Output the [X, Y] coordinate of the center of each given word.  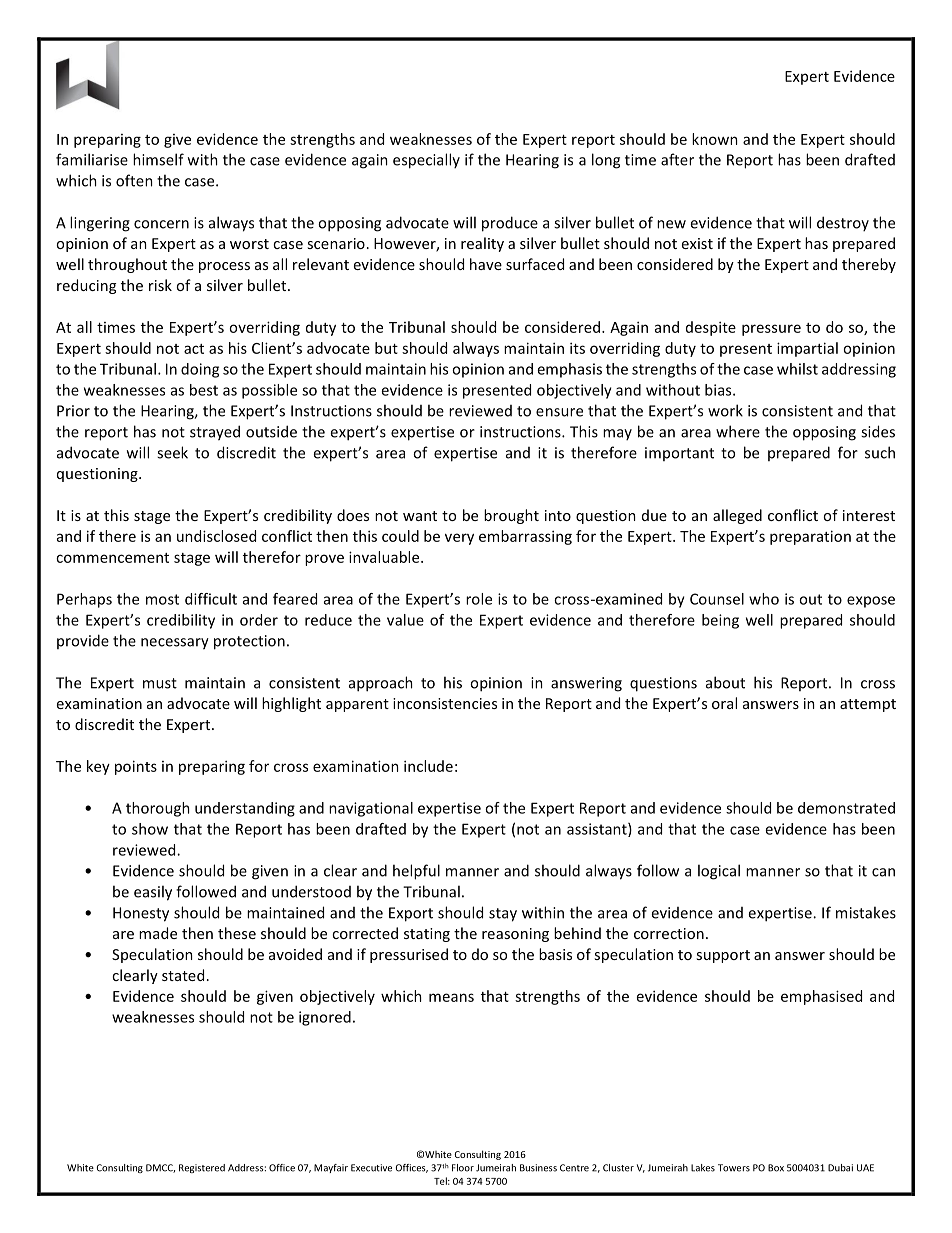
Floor [463, 1168]
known [715, 139]
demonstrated [846, 808]
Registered [202, 1168]
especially [426, 161]
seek [172, 452]
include [428, 766]
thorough [158, 809]
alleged [737, 516]
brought [511, 516]
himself [158, 159]
